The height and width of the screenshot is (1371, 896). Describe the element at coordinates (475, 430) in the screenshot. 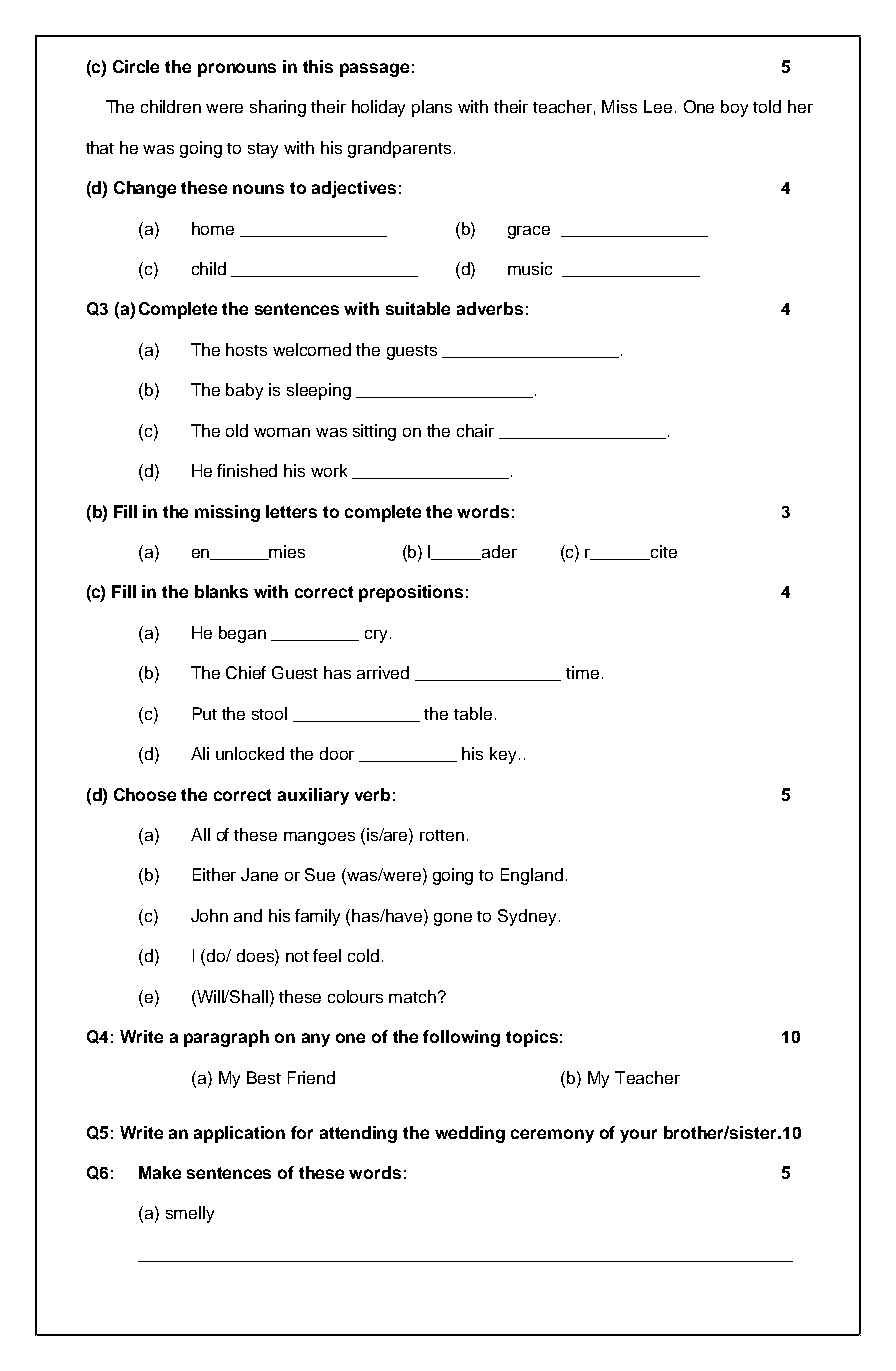

I see `chair` at that location.
